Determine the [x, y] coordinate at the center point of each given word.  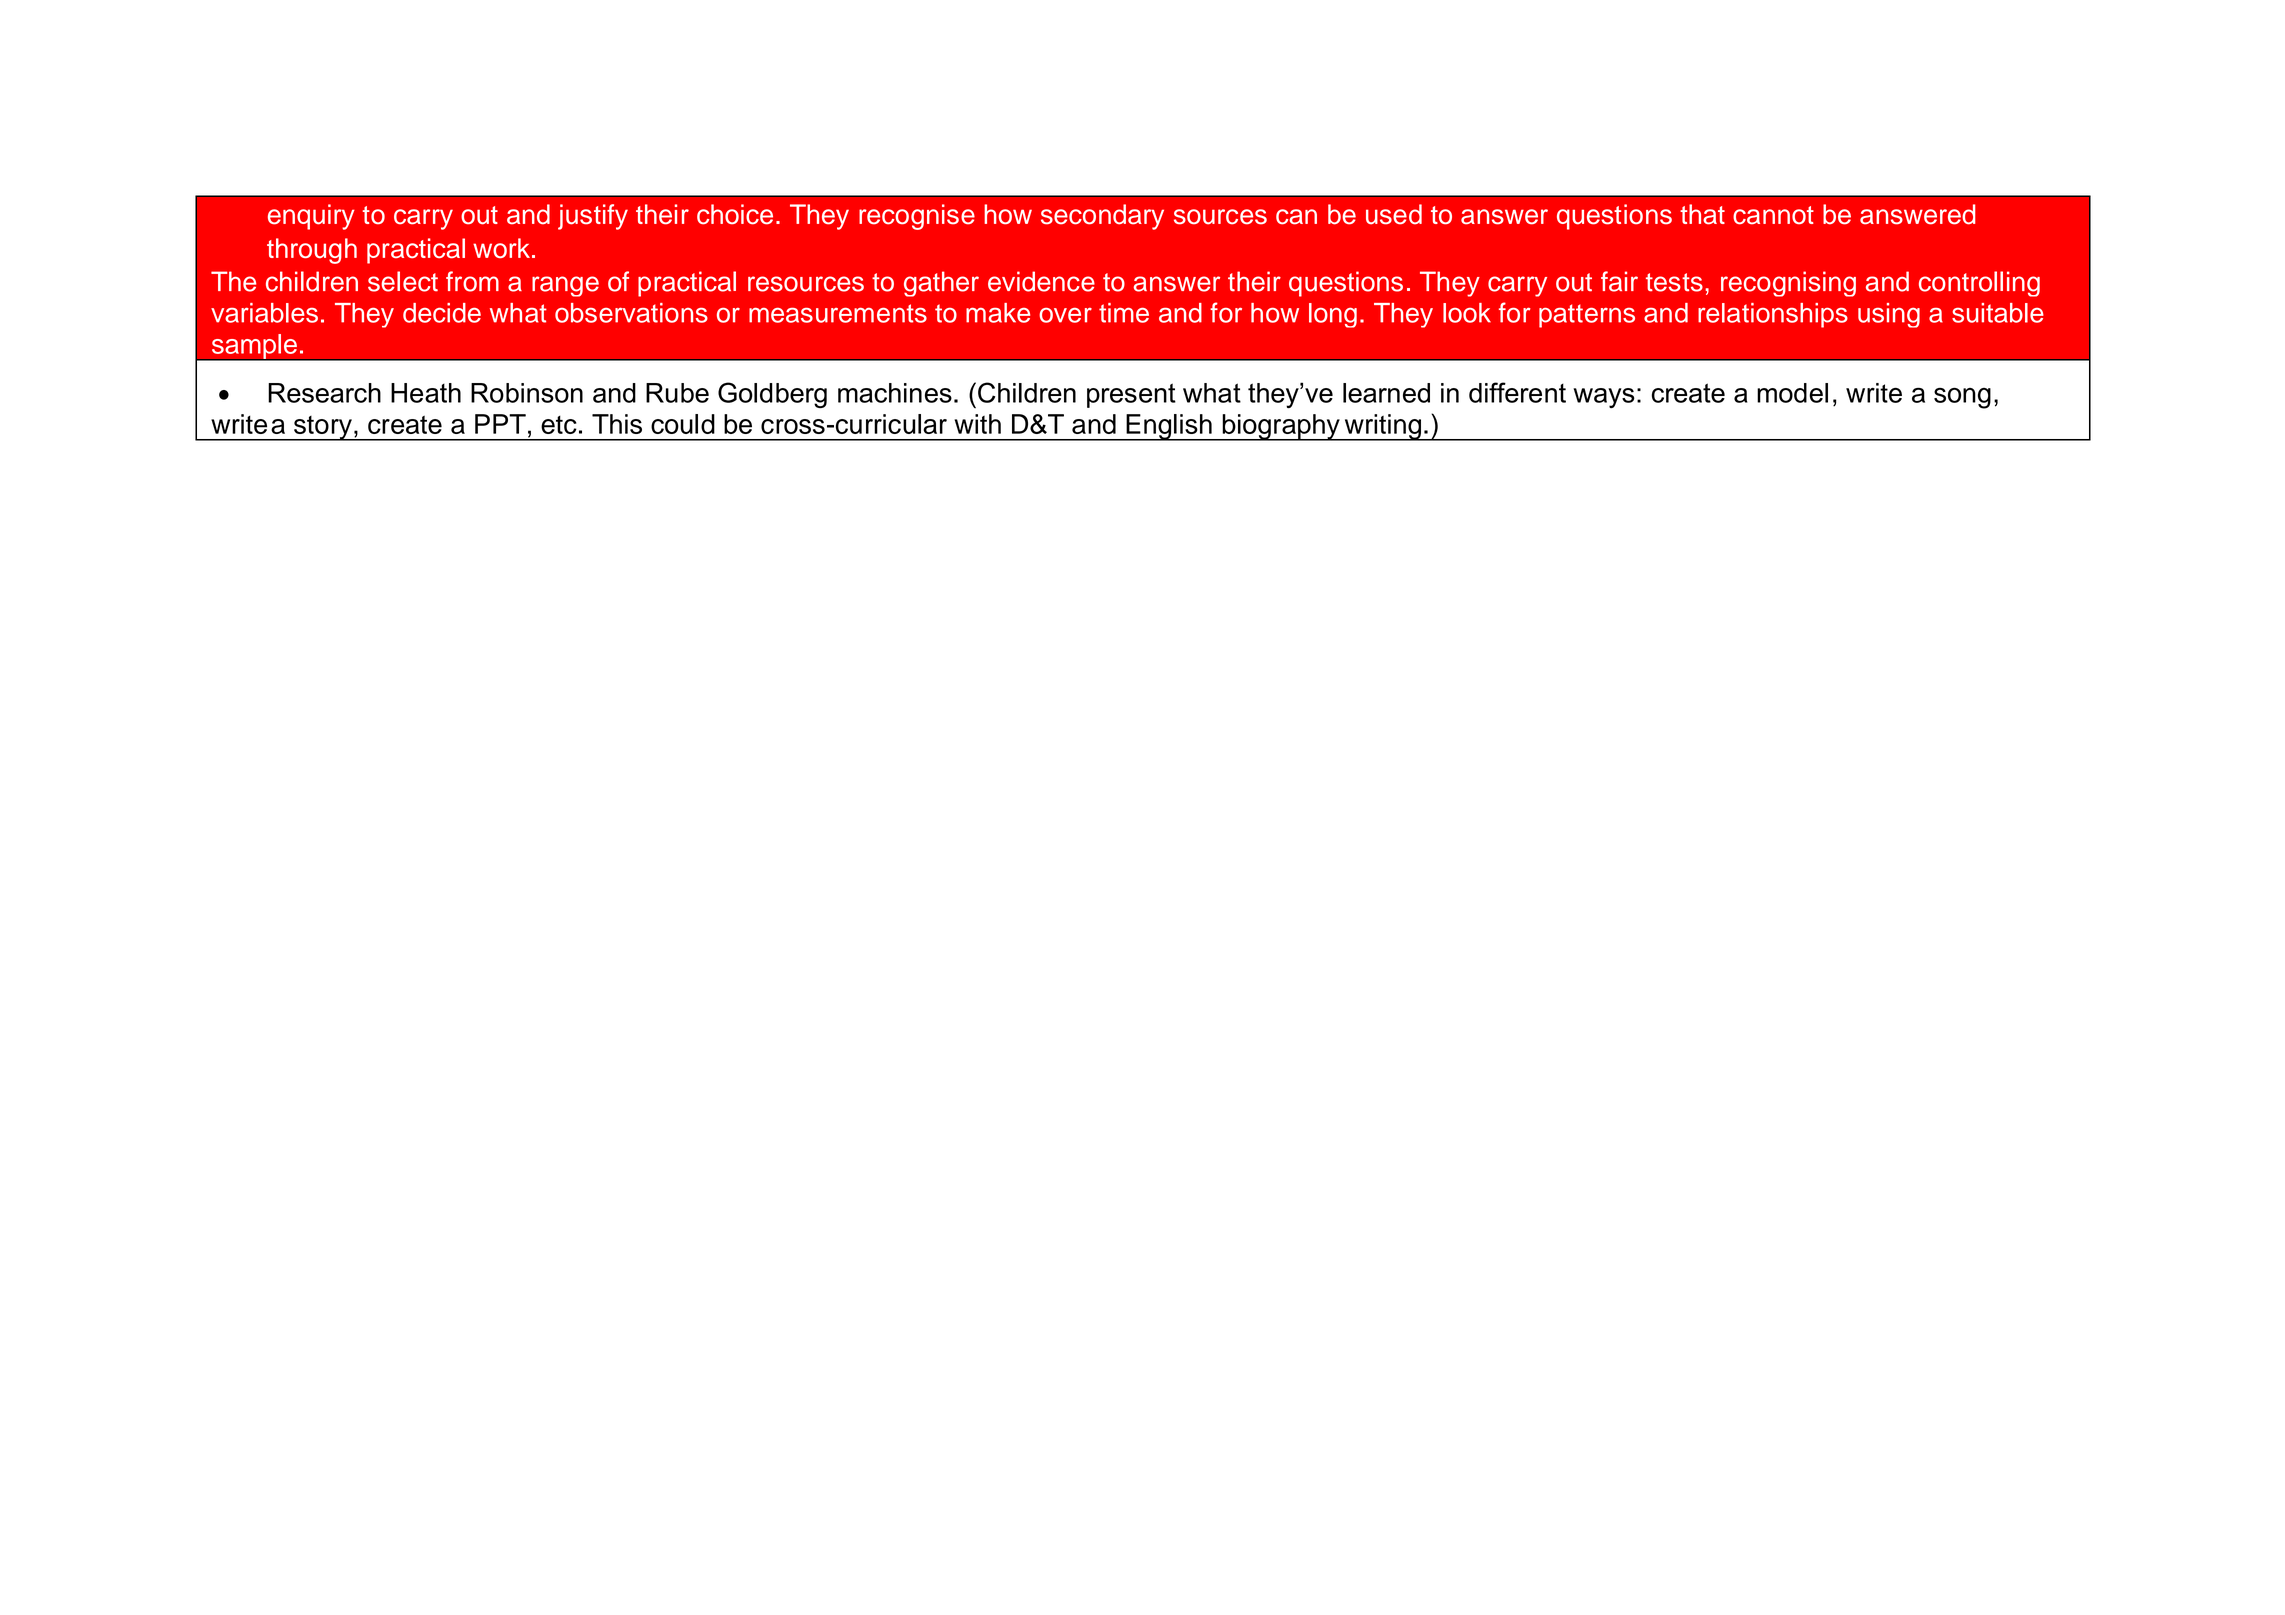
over [1065, 315]
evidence [1041, 281]
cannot [1773, 215]
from [472, 281]
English [1169, 427]
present [1131, 395]
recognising [1788, 284]
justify [593, 217]
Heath [426, 393]
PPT [500, 424]
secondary [1102, 217]
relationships [1773, 315]
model [1792, 393]
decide [442, 313]
